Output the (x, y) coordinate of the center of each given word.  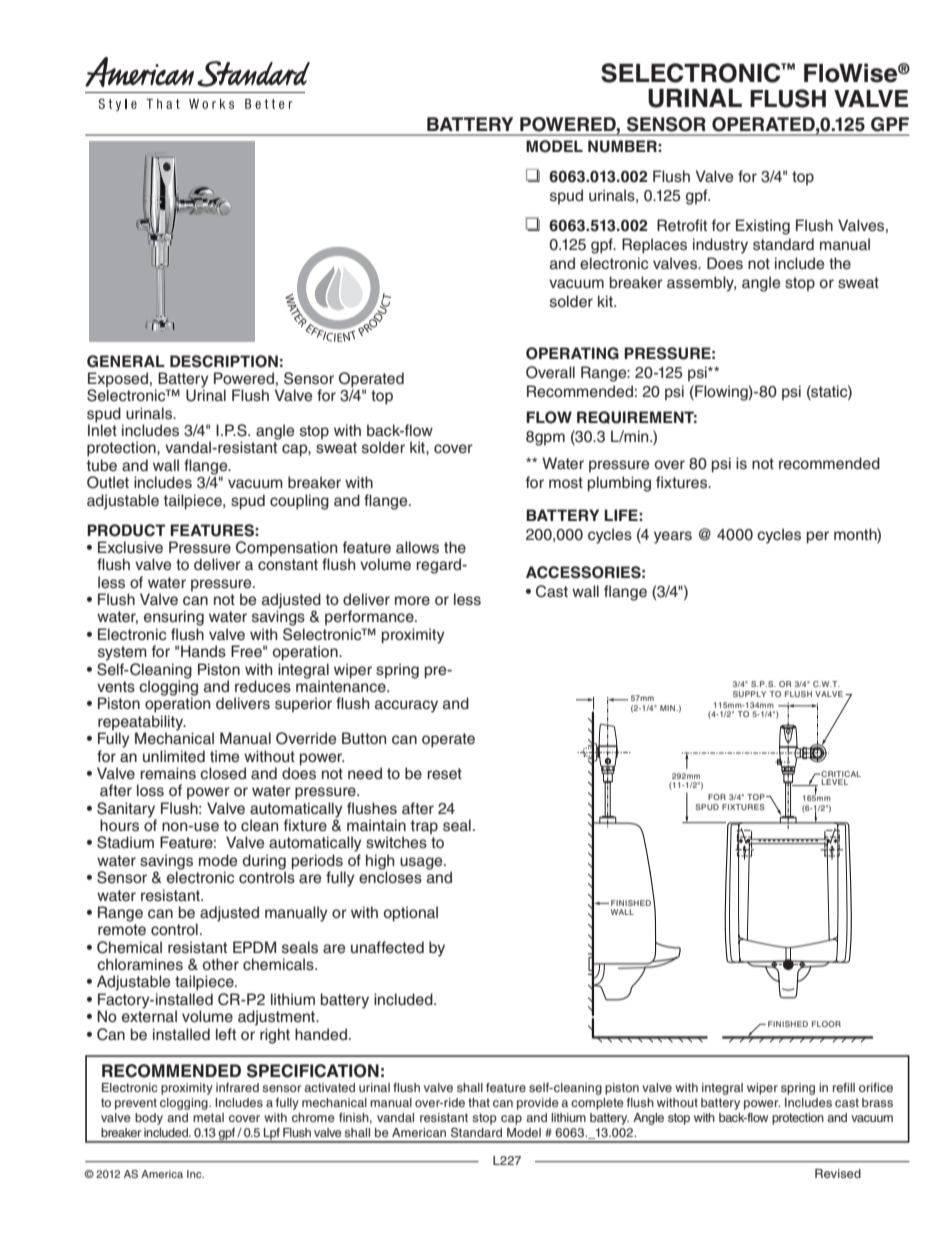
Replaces (654, 246)
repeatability (142, 724)
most (566, 483)
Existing (763, 227)
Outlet (108, 482)
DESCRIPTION (224, 361)
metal (208, 1117)
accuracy (406, 706)
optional (411, 914)
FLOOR (826, 1024)
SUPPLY (749, 694)
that (479, 1102)
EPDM (254, 947)
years (673, 537)
